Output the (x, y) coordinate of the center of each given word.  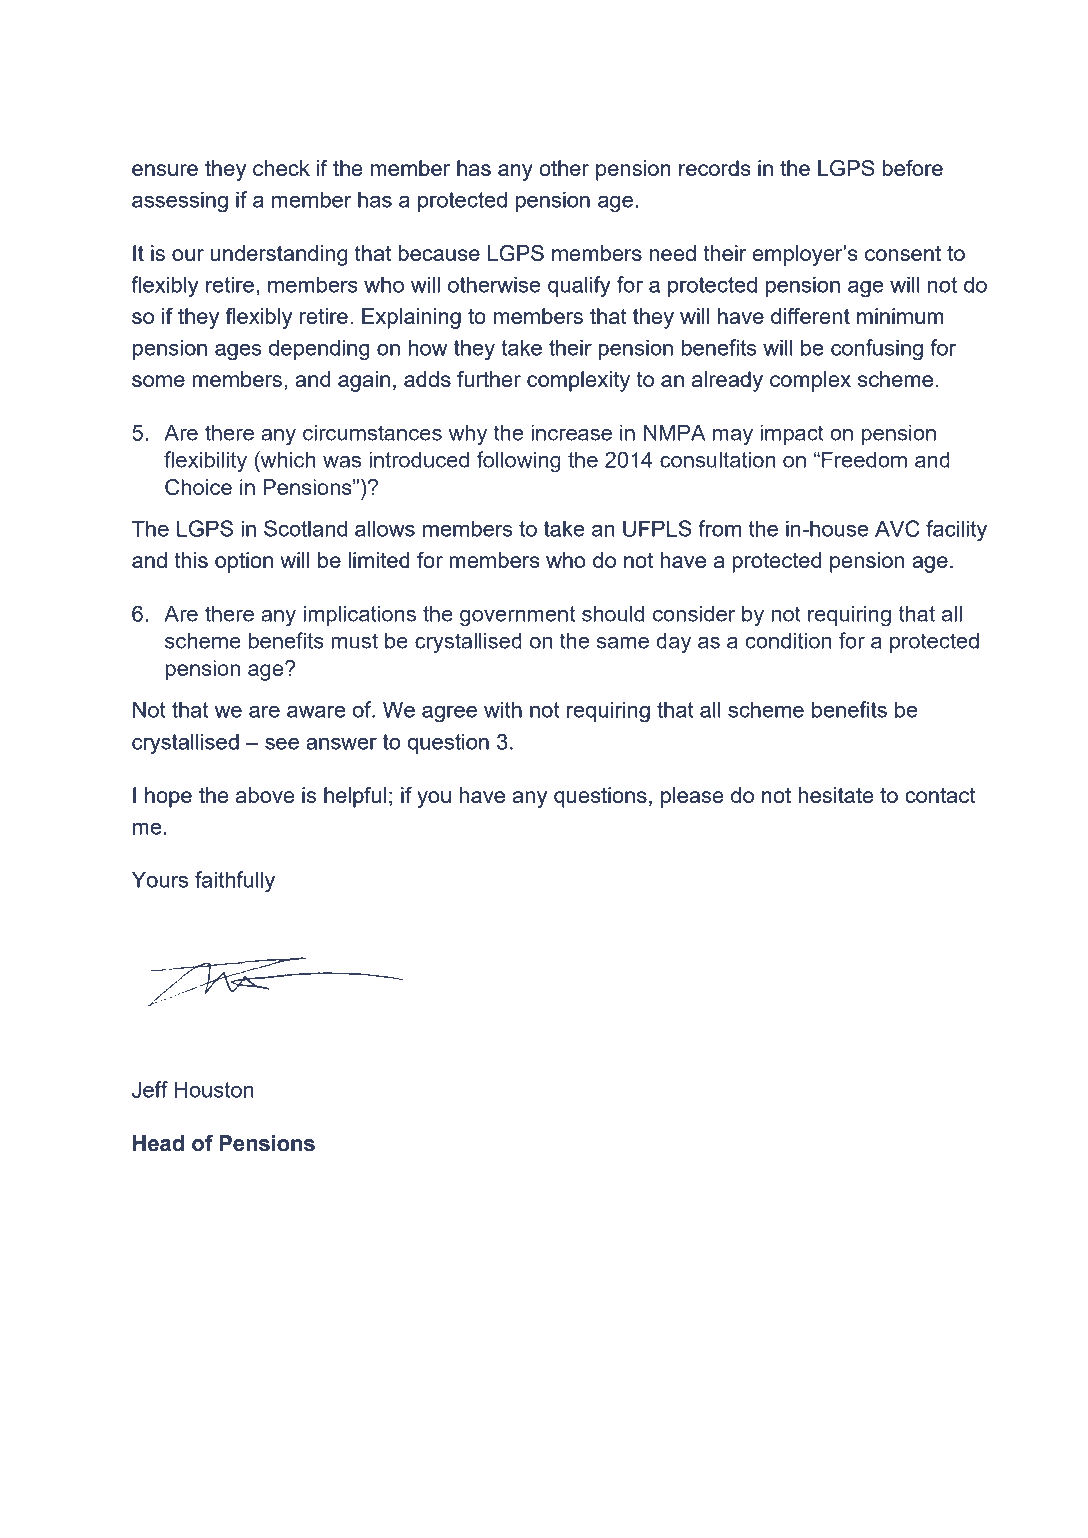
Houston (214, 1089)
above (265, 795)
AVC (897, 528)
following (519, 462)
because (439, 253)
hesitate (836, 795)
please (692, 797)
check (281, 168)
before (912, 168)
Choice (198, 487)
